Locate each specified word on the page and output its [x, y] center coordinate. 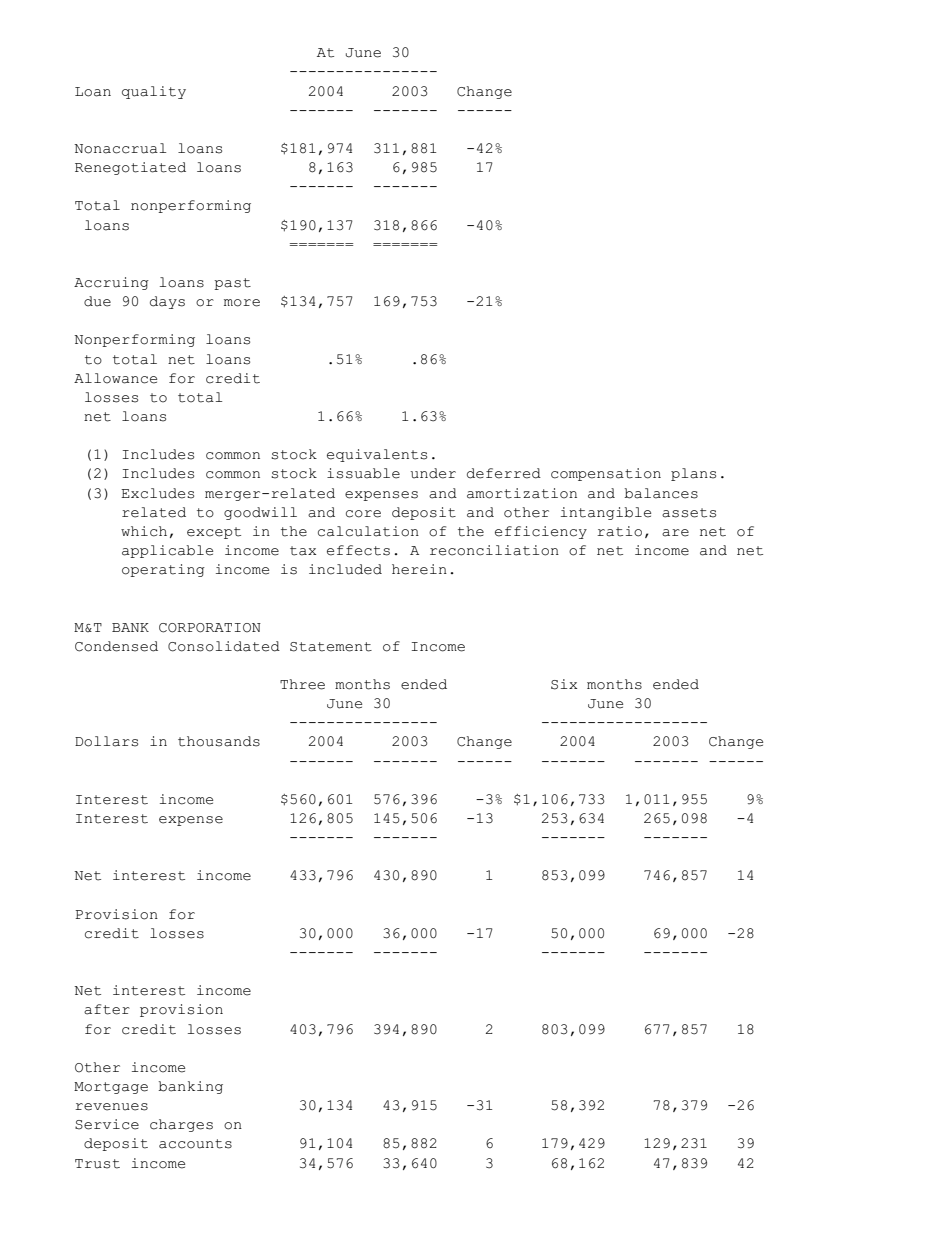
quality [154, 92]
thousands [219, 741]
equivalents [377, 455]
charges [181, 1125]
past [232, 284]
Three [302, 684]
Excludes [157, 493]
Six [564, 684]
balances [661, 493]
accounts [195, 1144]
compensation [606, 474]
